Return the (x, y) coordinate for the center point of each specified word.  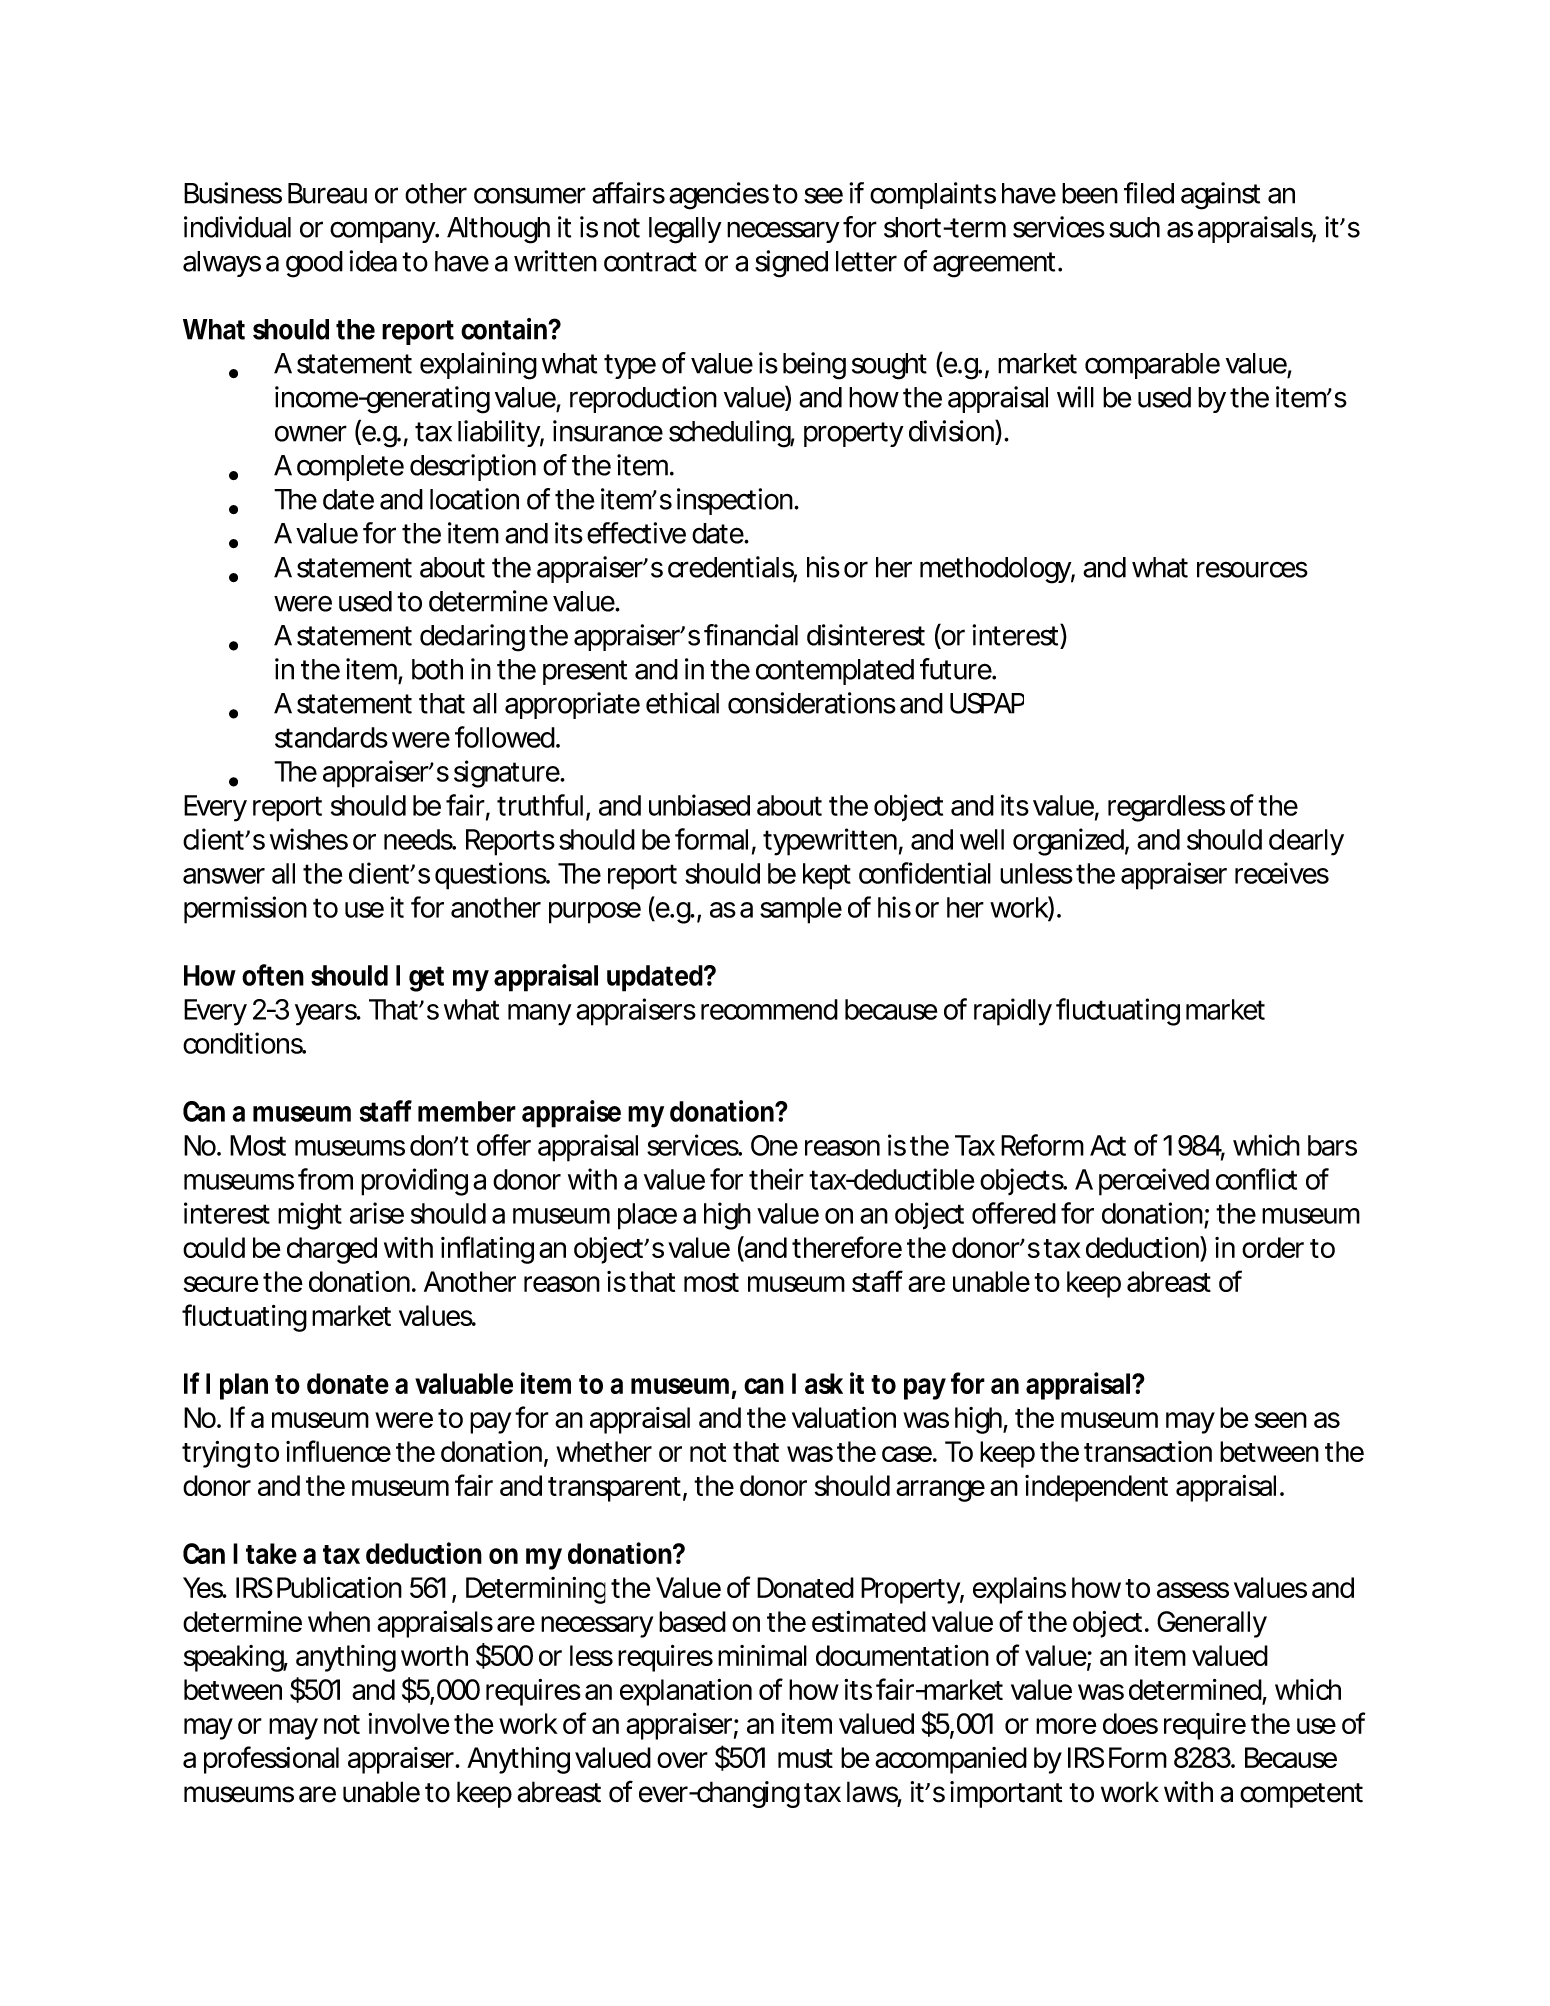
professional (271, 1760)
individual (237, 227)
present (585, 672)
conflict (1256, 1179)
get (426, 979)
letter (866, 261)
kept (827, 876)
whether (604, 1451)
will (1075, 397)
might (310, 1216)
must (805, 1758)
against (1220, 196)
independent (1096, 1488)
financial (751, 635)
